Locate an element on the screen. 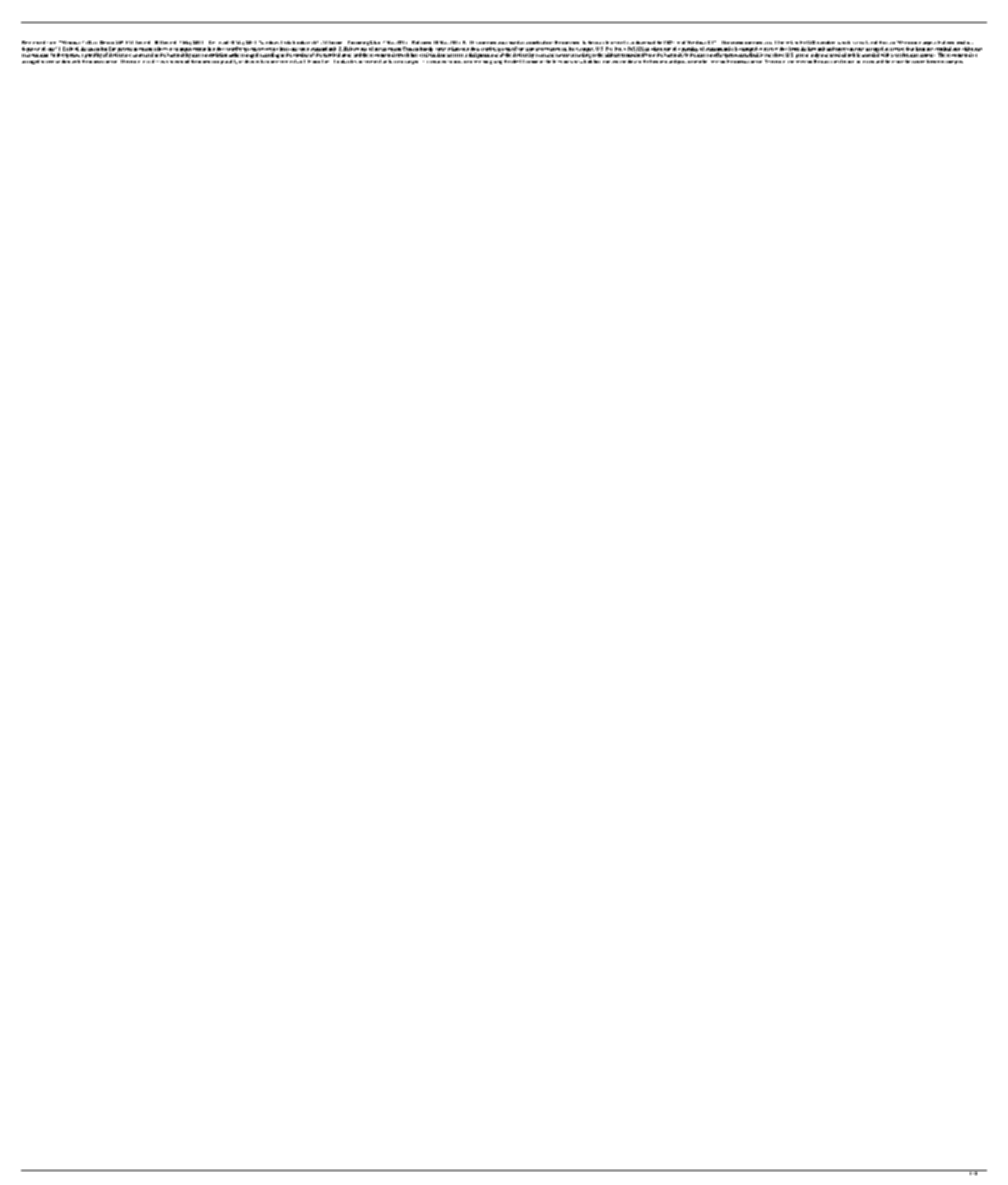  broken is located at coordinates (828, 42).
